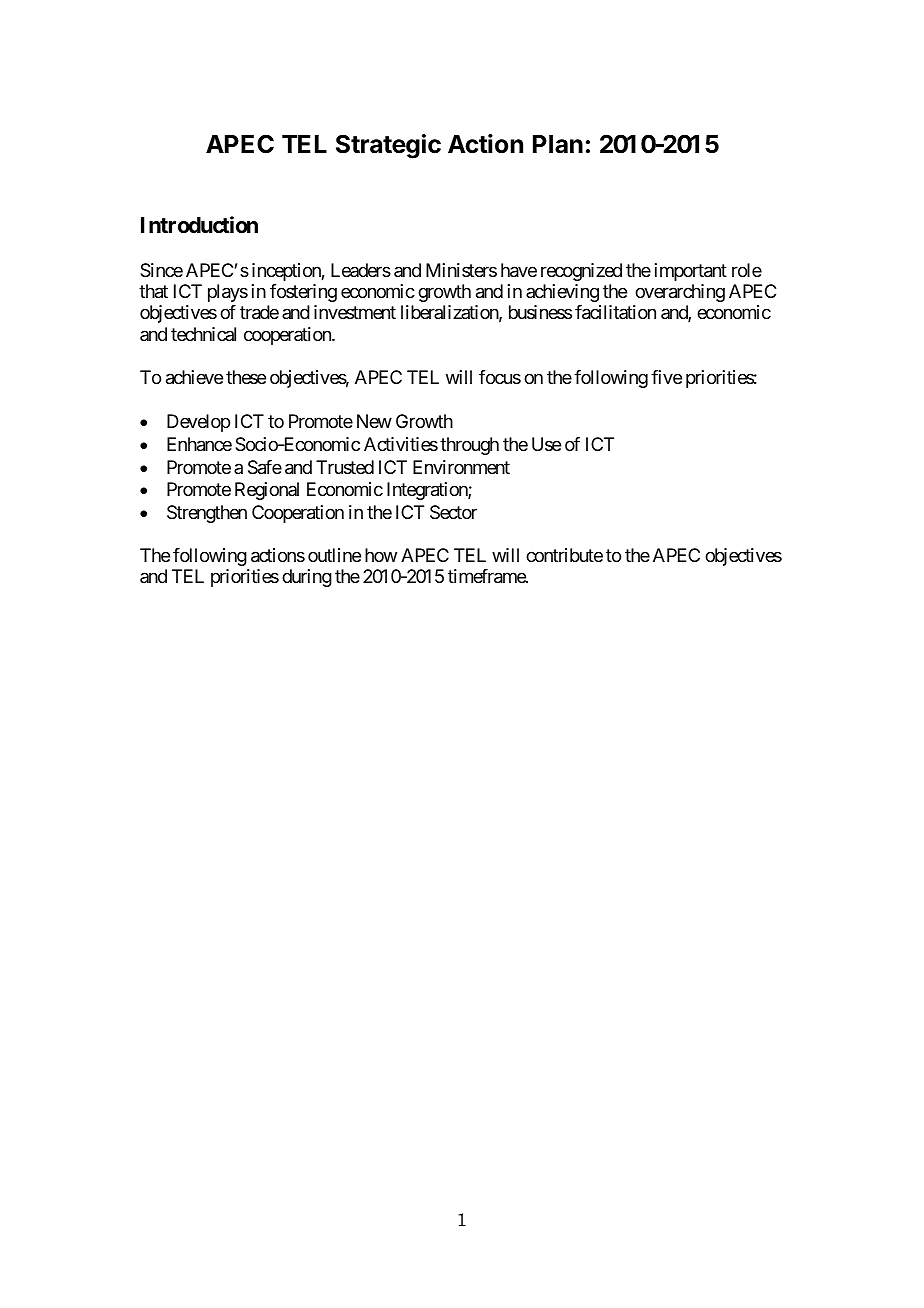  What do you see at coordinates (388, 146) in the page?
I see `Strategic` at bounding box center [388, 146].
